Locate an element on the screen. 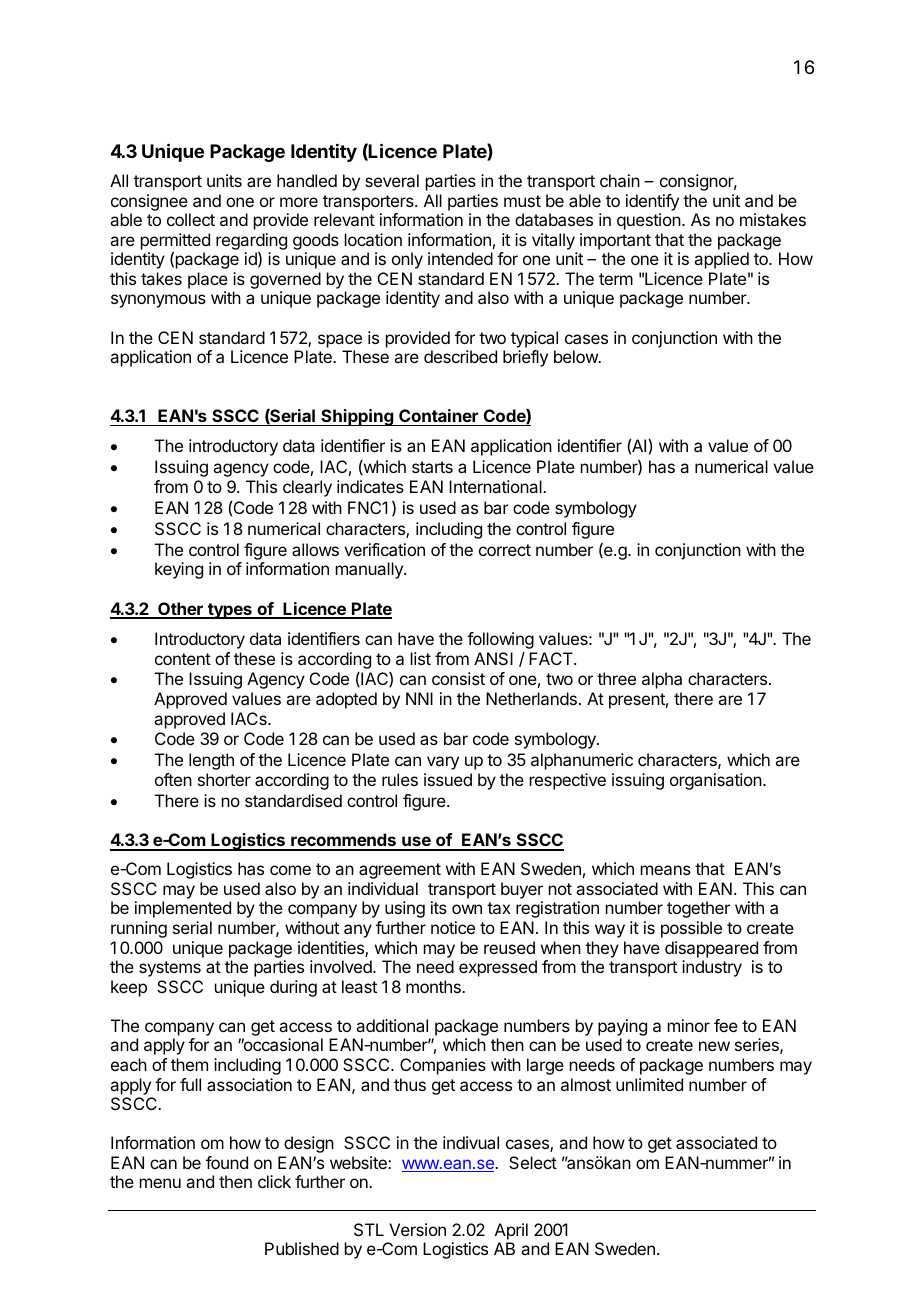 The image size is (924, 1308). Select is located at coordinates (533, 1162).
